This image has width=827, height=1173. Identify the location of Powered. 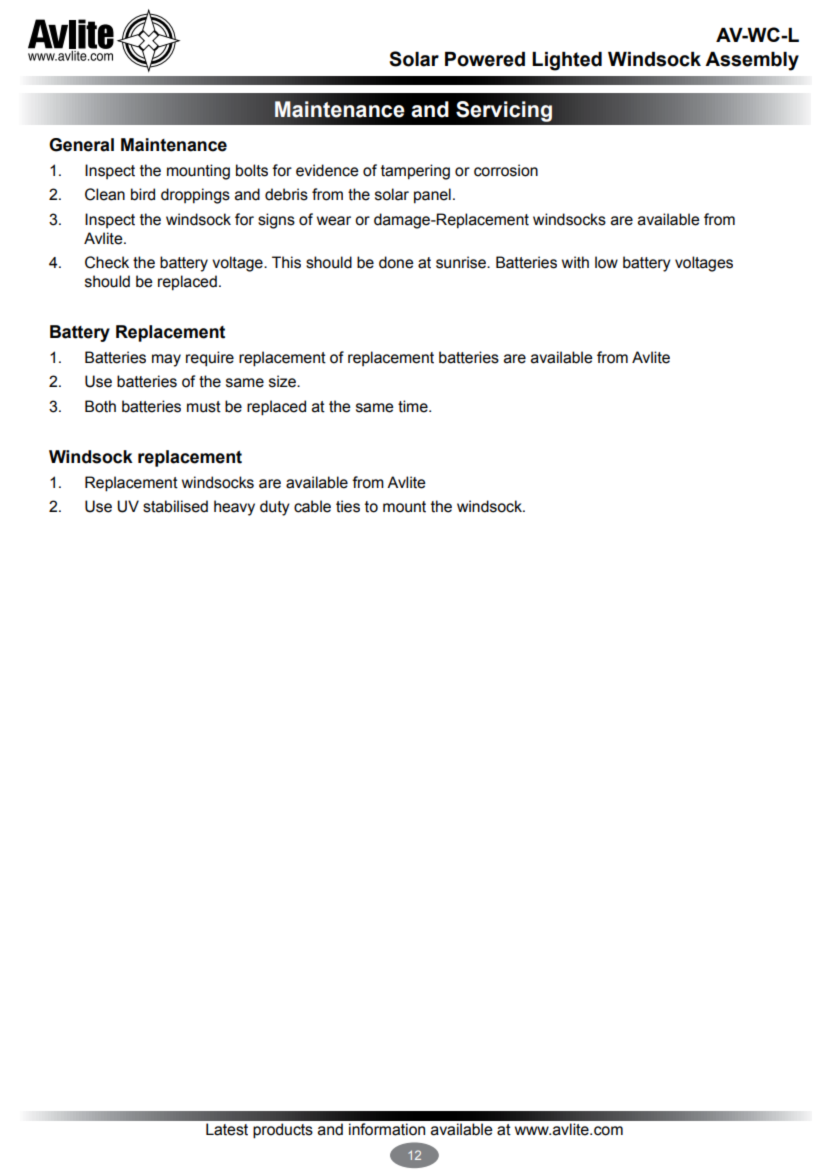
(485, 59).
